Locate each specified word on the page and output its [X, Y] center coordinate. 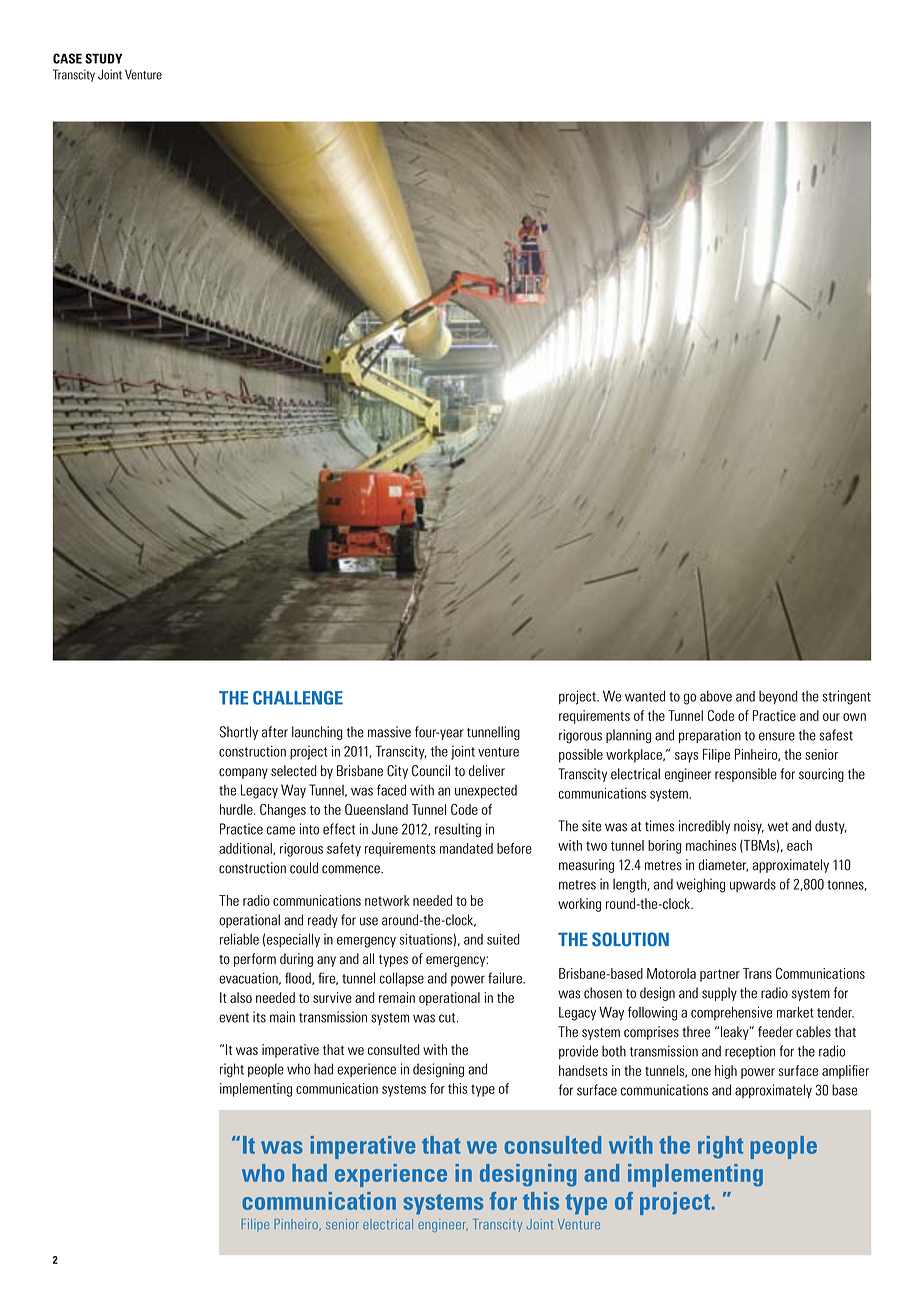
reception [750, 1052]
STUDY [103, 58]
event [234, 1018]
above [716, 696]
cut [448, 1018]
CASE [67, 58]
